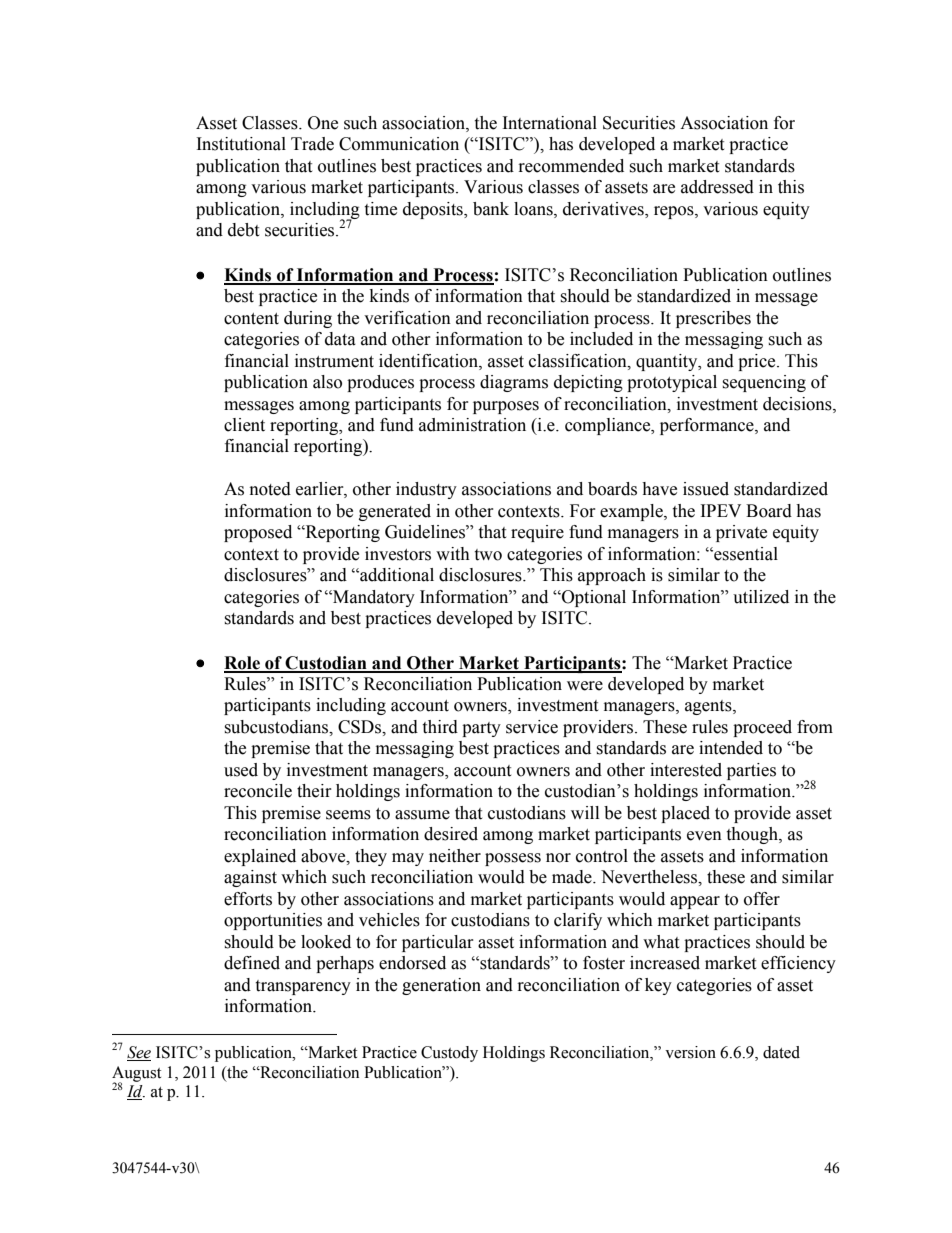 This screenshot has height=1233, width=952. I want to click on August, so click(136, 1075).
